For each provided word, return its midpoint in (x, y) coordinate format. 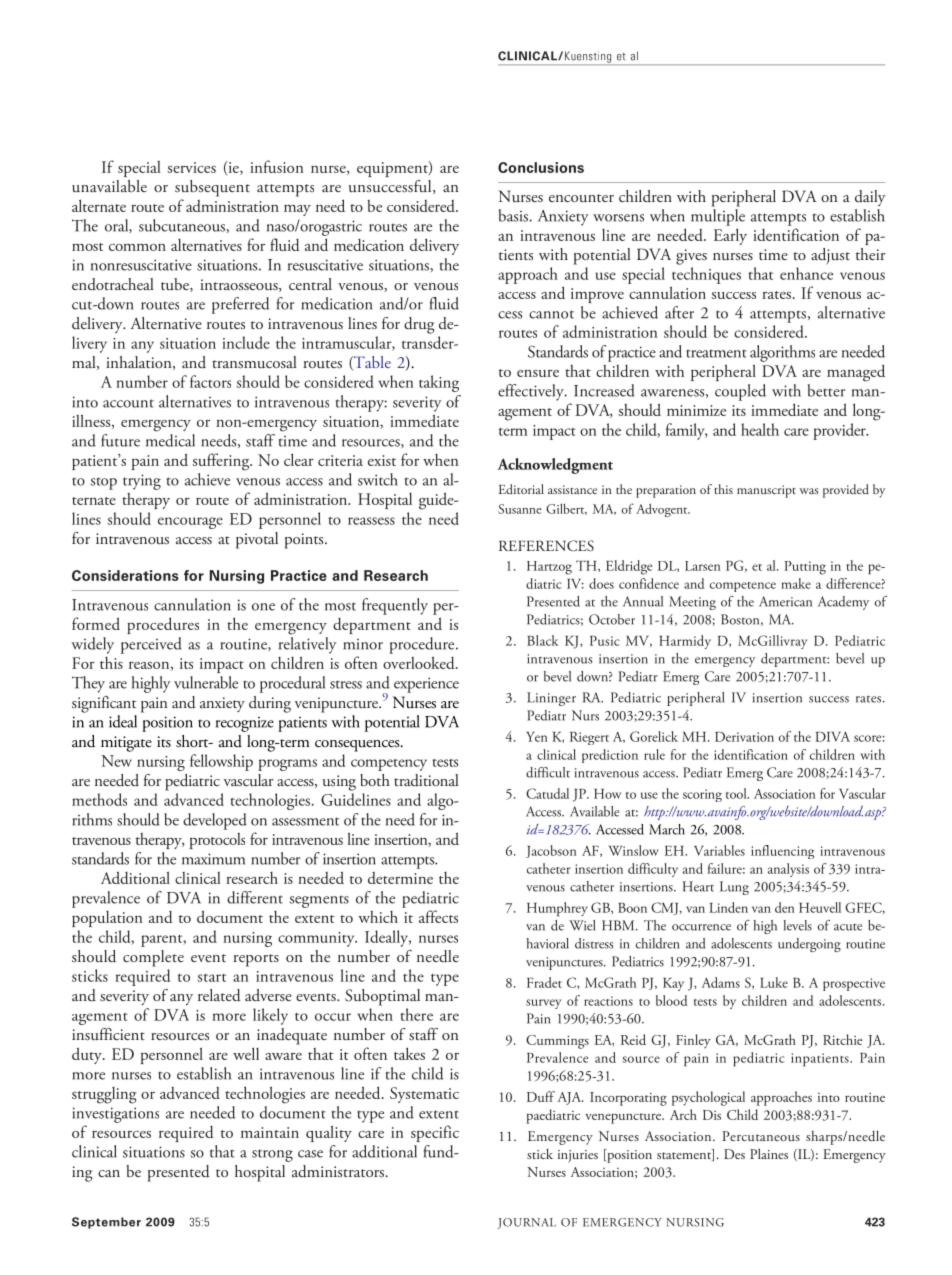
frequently (395, 606)
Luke (774, 982)
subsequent (212, 188)
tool (737, 793)
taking (439, 383)
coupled (740, 392)
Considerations (125, 575)
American (785, 601)
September (106, 1223)
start (212, 978)
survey (543, 1004)
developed (215, 821)
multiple (718, 217)
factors (210, 381)
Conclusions (541, 167)
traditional (426, 780)
